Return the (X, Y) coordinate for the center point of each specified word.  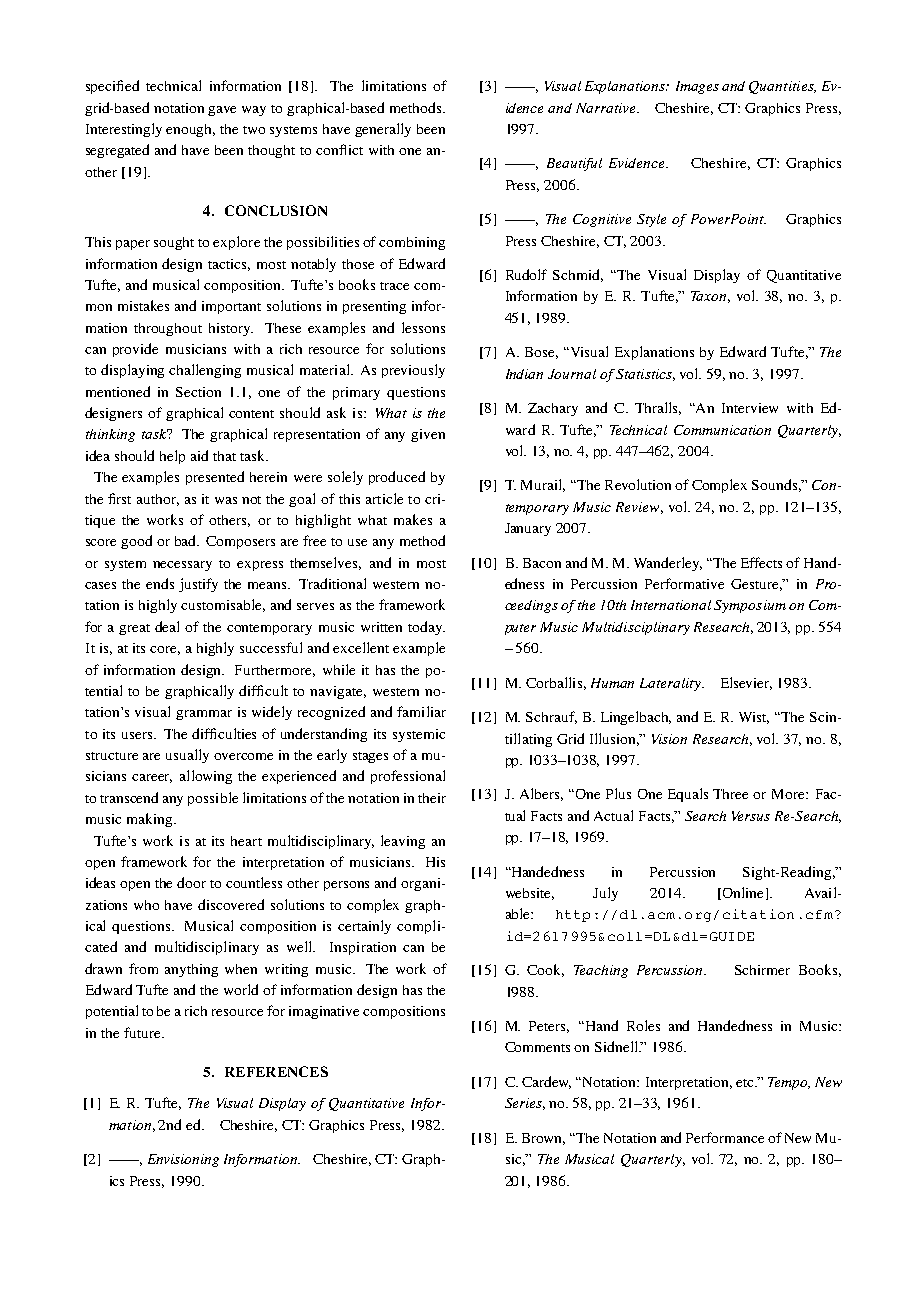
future (143, 1032)
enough (190, 130)
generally (383, 130)
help (172, 457)
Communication (722, 430)
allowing (206, 777)
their (432, 798)
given (428, 435)
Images (697, 87)
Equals (688, 795)
